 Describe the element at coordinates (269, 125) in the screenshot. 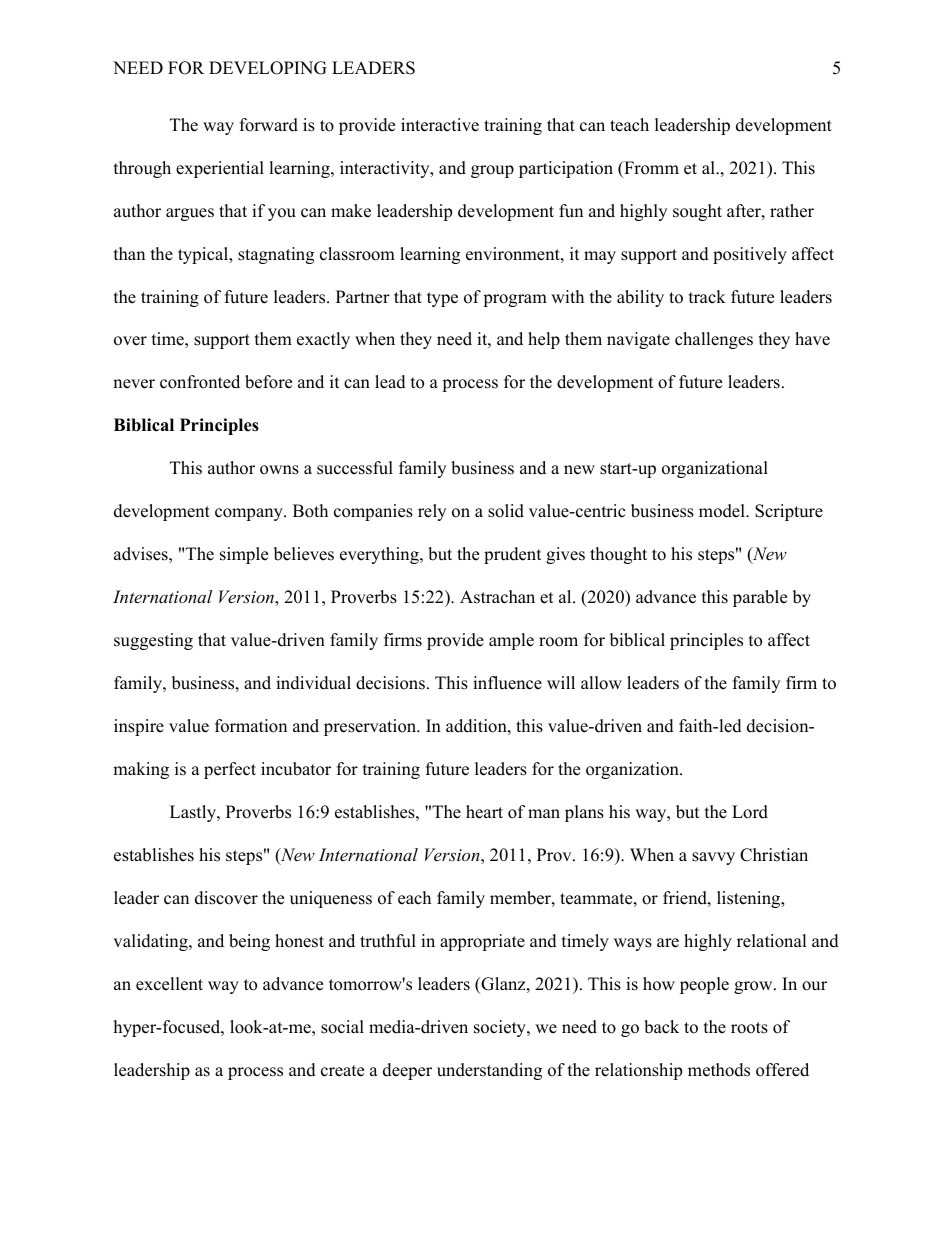

I see `forward` at that location.
